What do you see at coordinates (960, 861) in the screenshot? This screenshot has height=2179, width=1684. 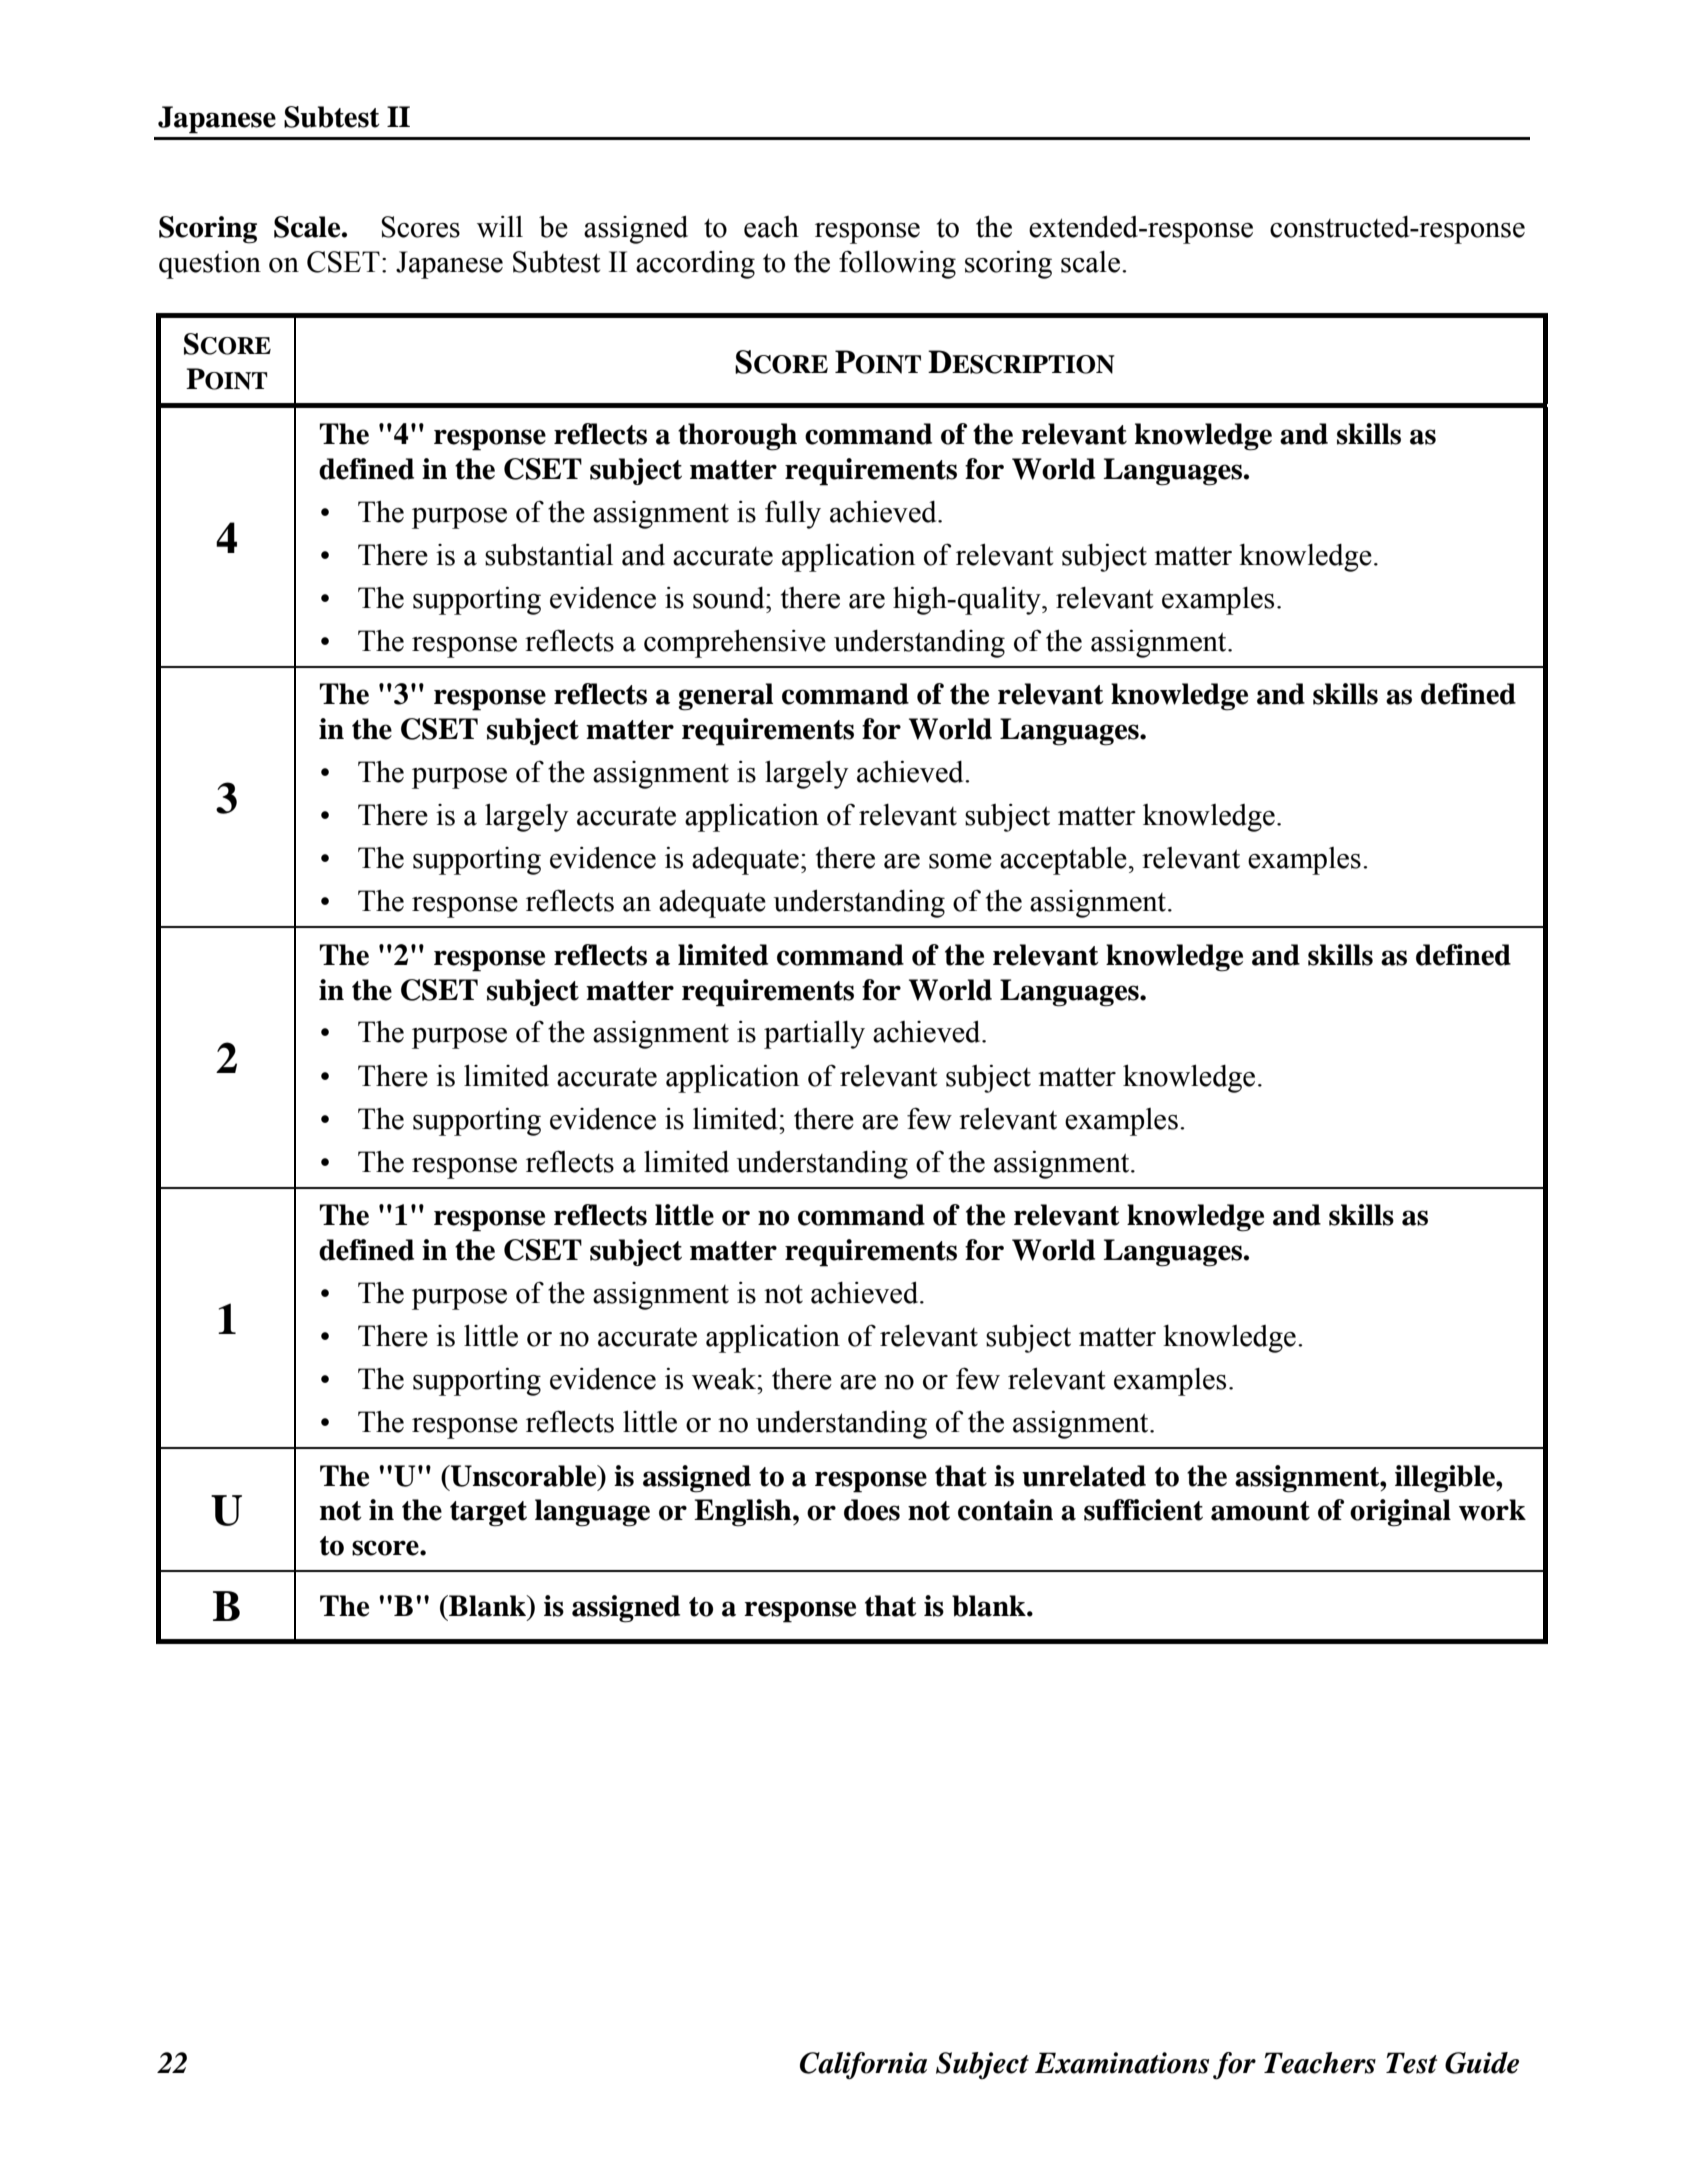 I see `some` at bounding box center [960, 861].
